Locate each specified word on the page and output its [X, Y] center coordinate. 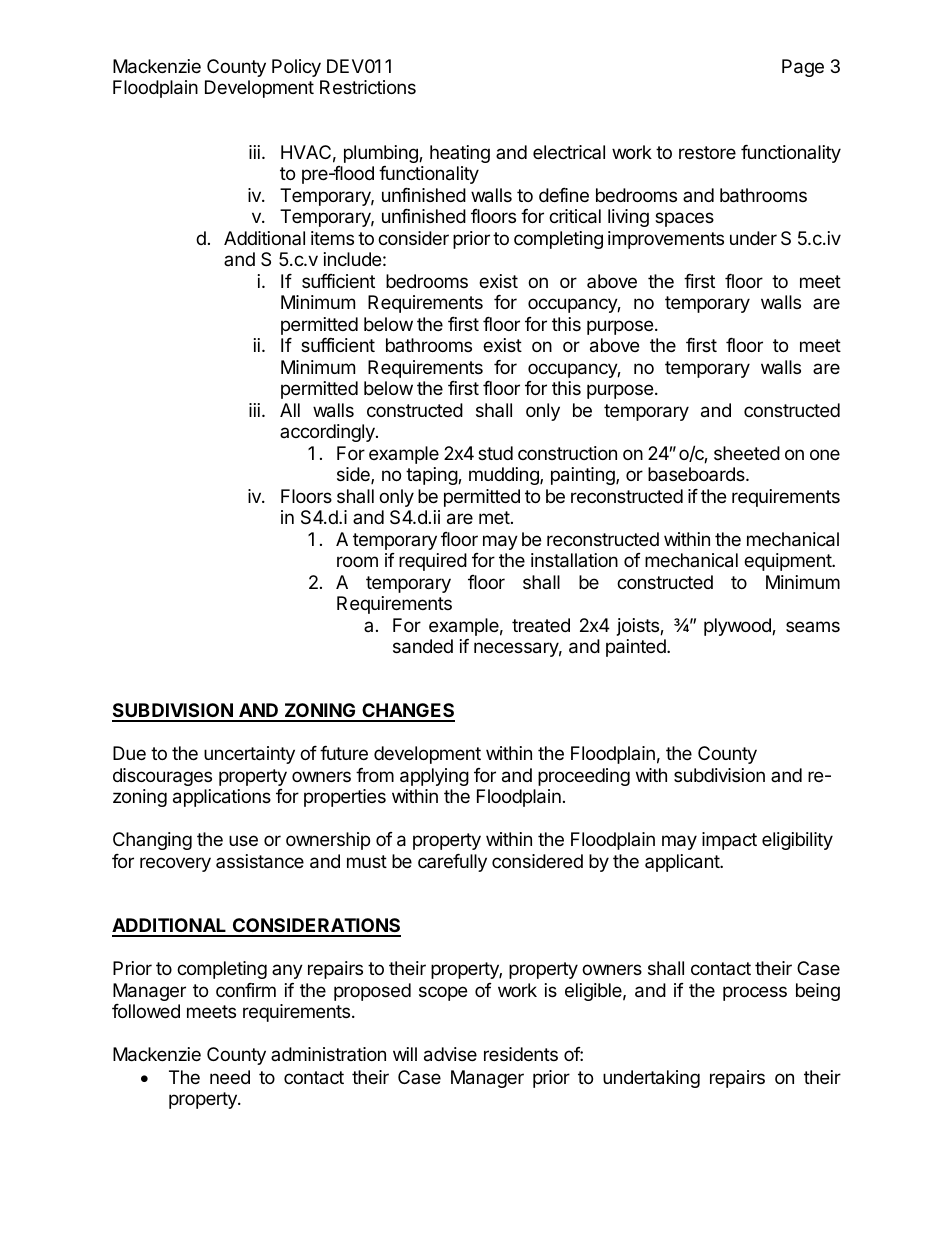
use [243, 840]
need [230, 1077]
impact [729, 841]
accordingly [328, 433]
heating [460, 154]
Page [803, 68]
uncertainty [249, 755]
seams [813, 626]
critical [575, 216]
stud [495, 453]
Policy [296, 68]
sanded [423, 646]
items [332, 238]
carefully [452, 863]
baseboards [697, 474]
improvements [666, 240]
